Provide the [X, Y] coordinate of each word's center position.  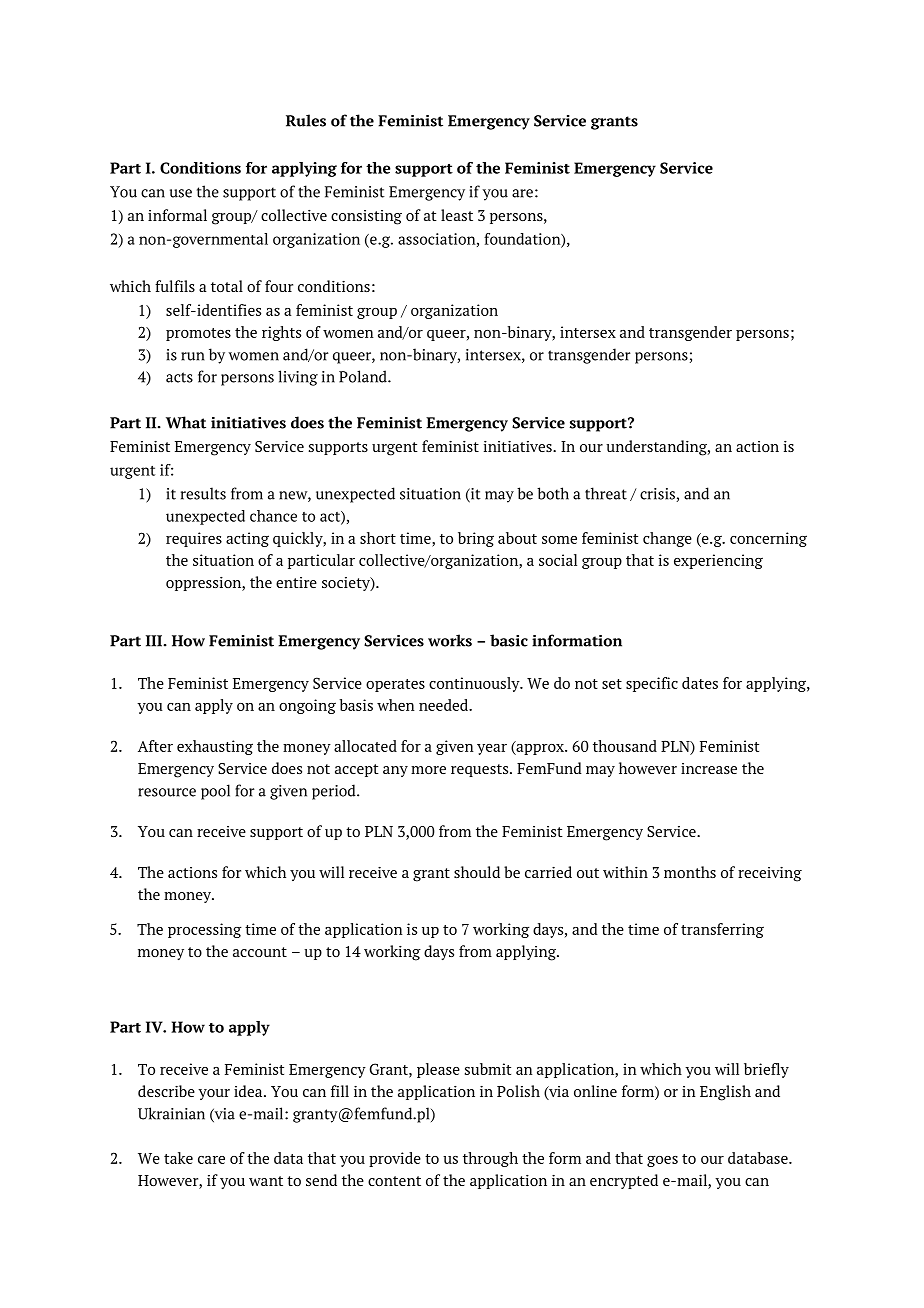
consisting [366, 217]
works [450, 640]
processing [205, 930]
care [211, 1160]
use [181, 193]
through [490, 1159]
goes [662, 1161]
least [457, 215]
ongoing [307, 706]
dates [700, 683]
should [477, 872]
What [186, 422]
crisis [658, 495]
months [690, 872]
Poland [364, 376]
